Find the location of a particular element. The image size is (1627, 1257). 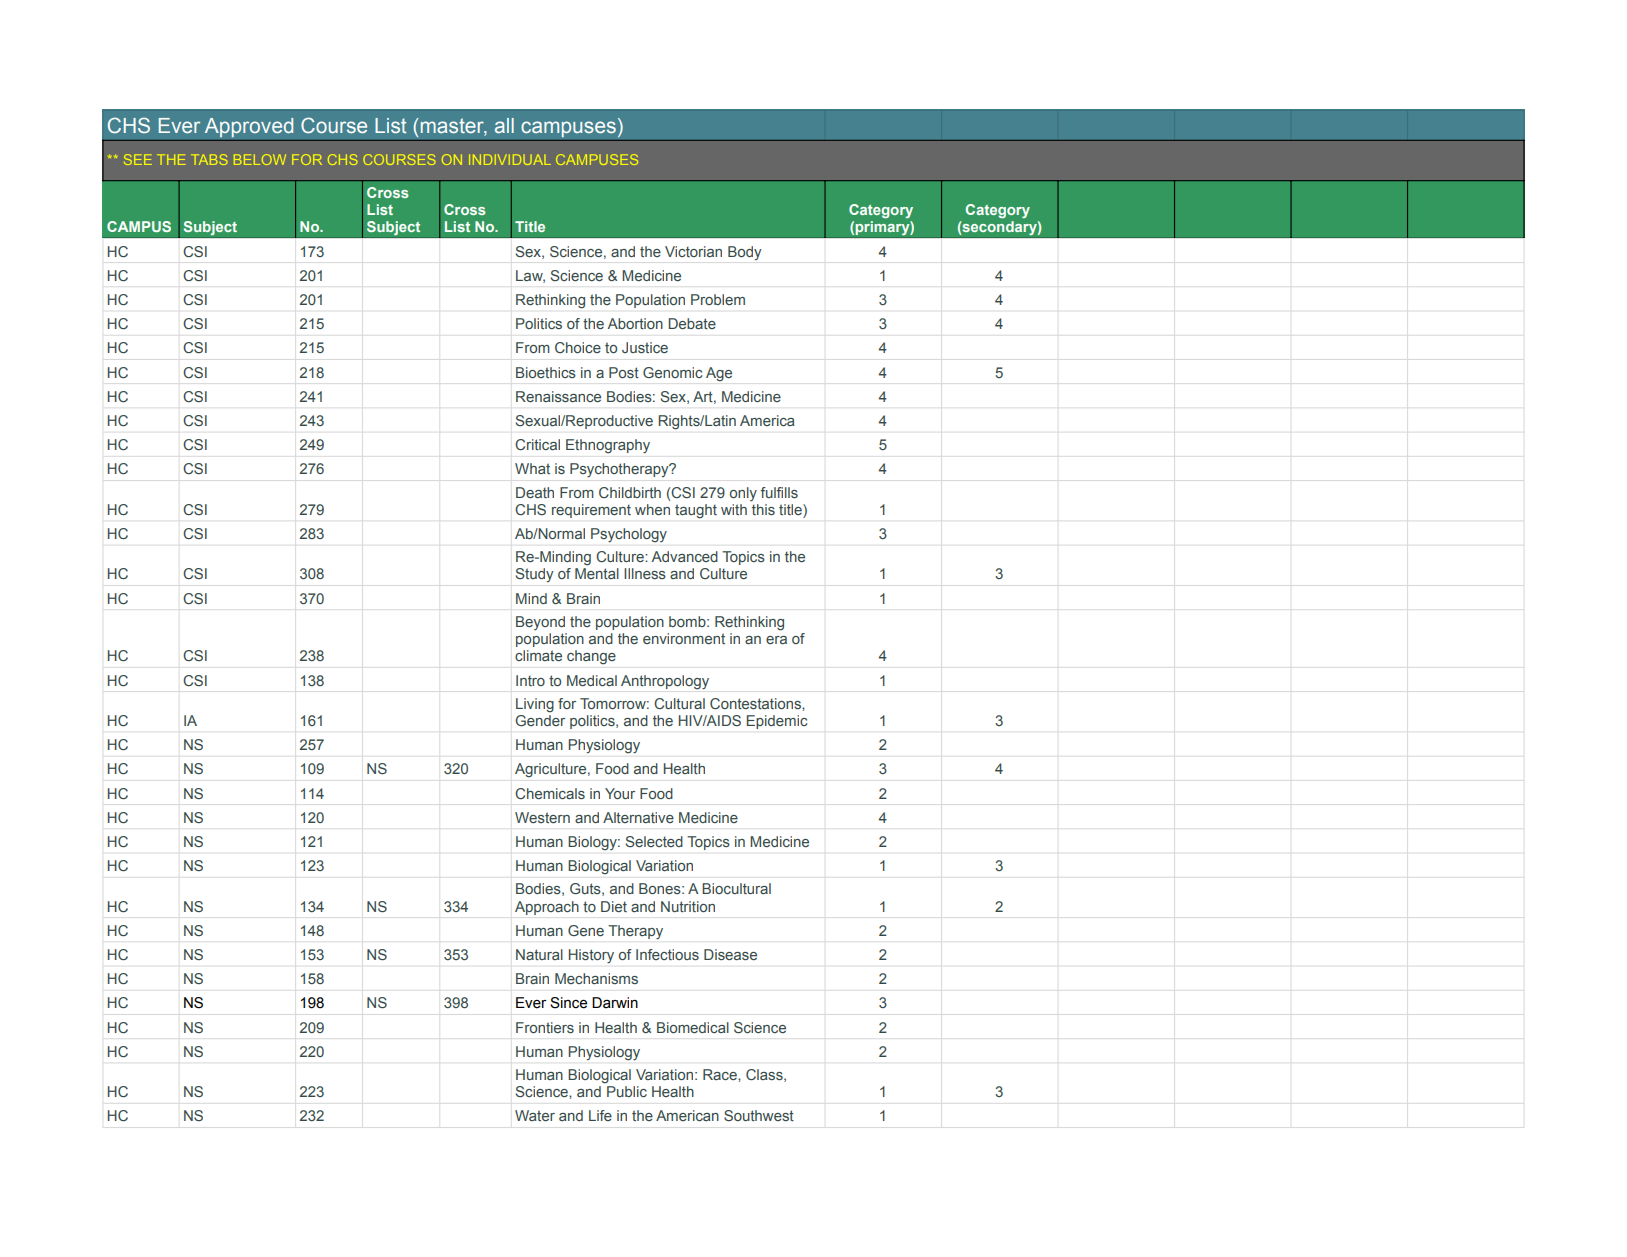

INDIVIDUAL is located at coordinates (510, 159).
